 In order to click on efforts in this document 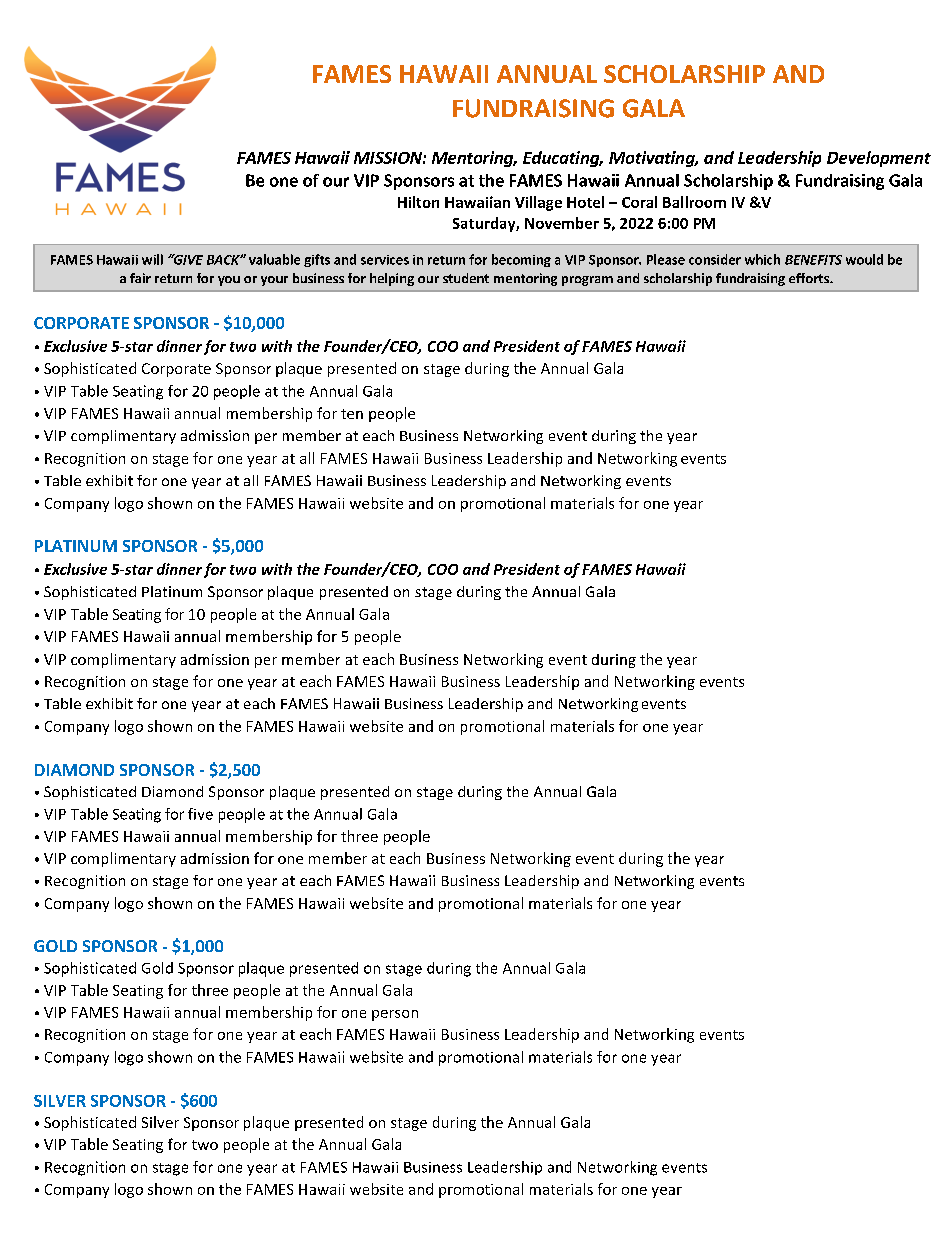, I will do `click(810, 278)`.
